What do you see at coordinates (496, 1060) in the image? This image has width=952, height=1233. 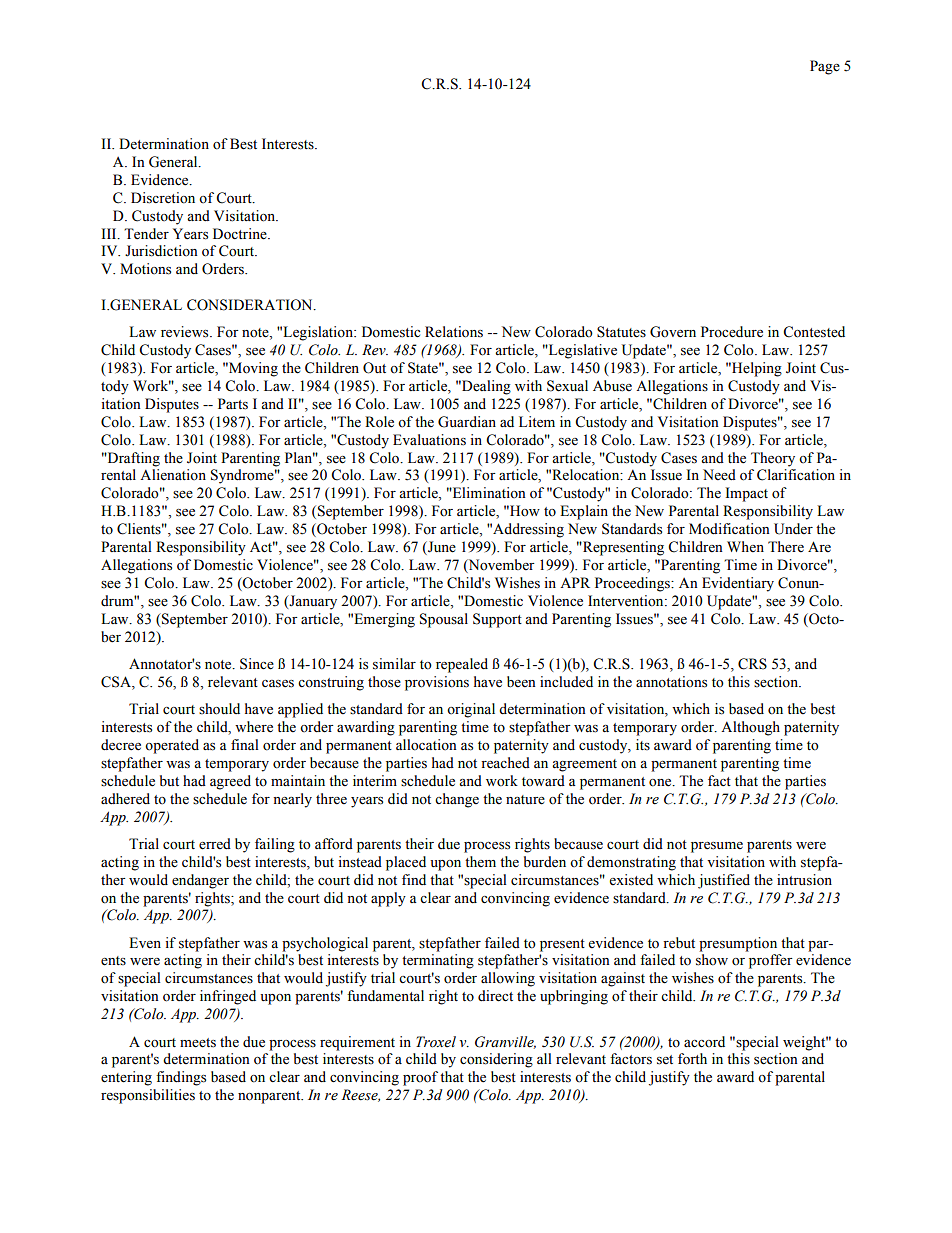 I see `considering` at bounding box center [496, 1060].
